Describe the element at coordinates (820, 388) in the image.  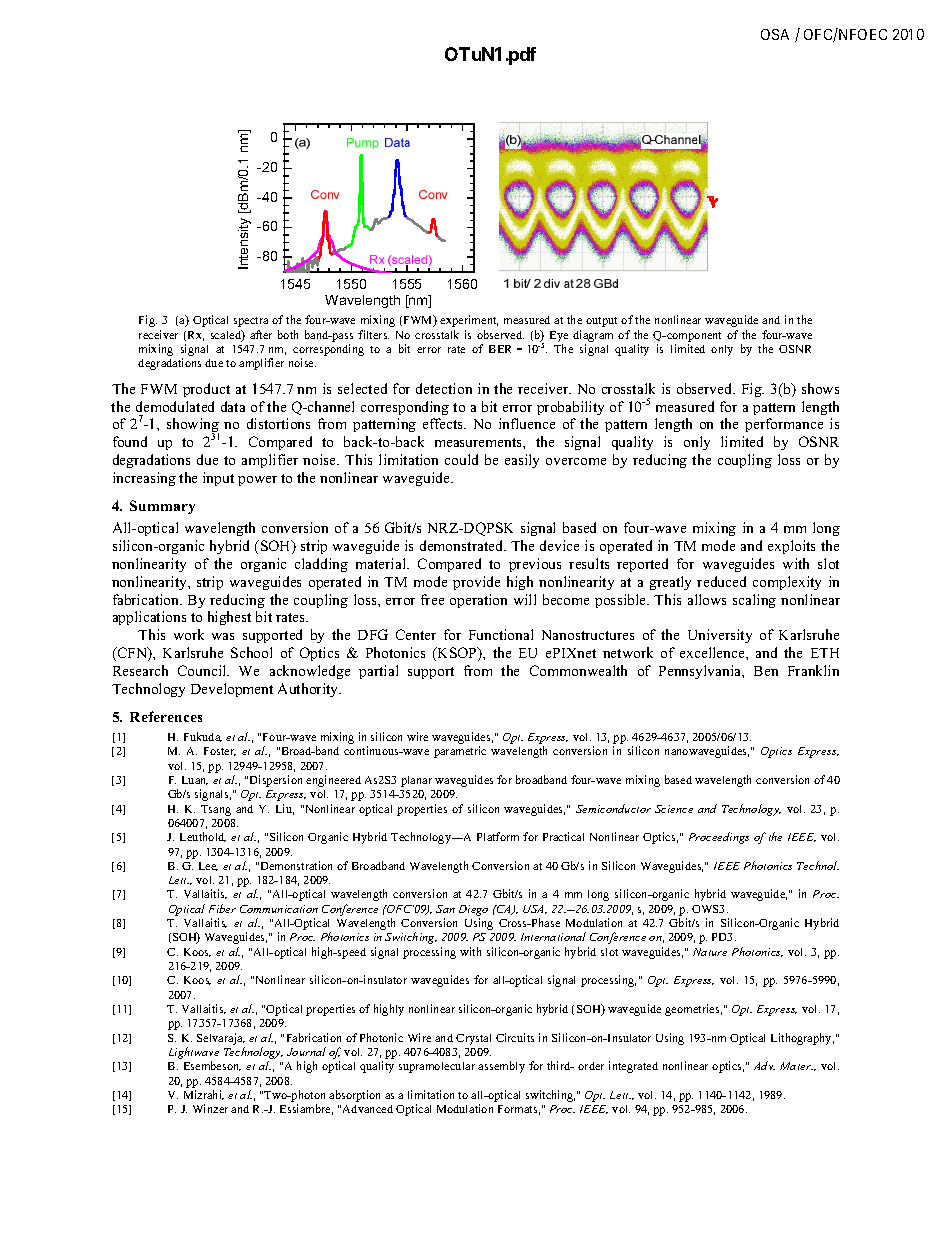
I see `shows` at that location.
